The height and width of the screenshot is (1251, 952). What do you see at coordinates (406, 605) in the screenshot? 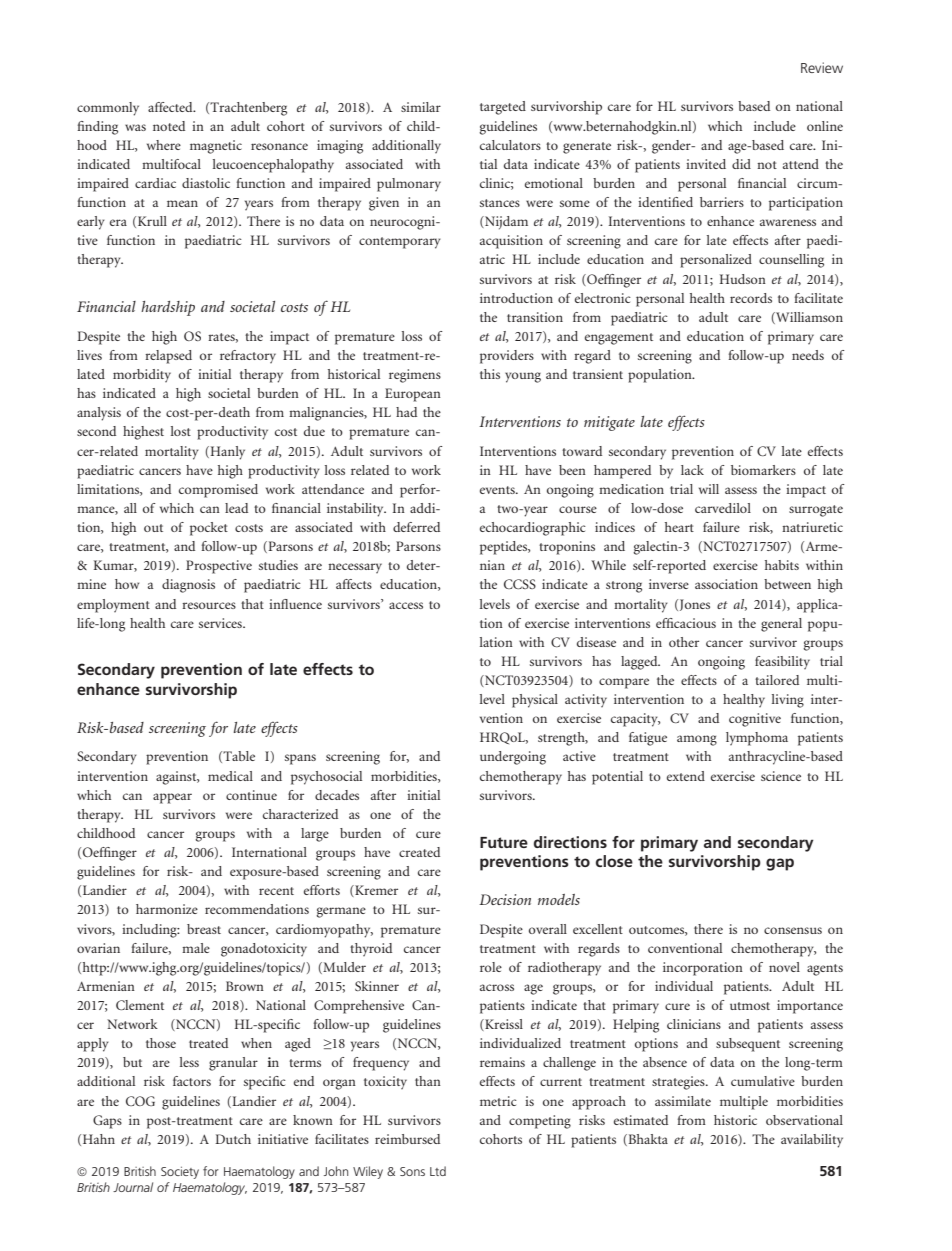
I see `access` at bounding box center [406, 605].
